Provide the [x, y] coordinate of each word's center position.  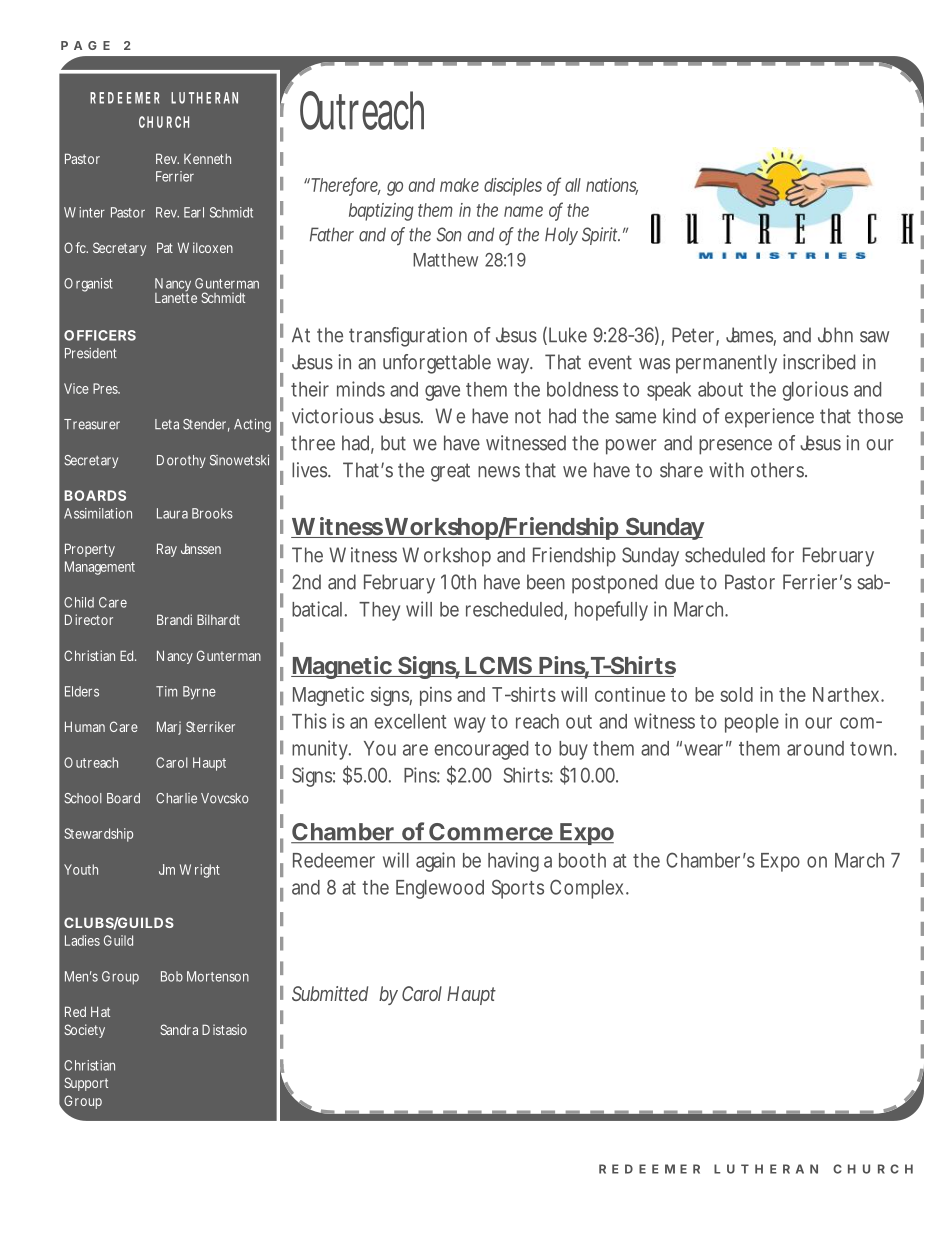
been [546, 582]
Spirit [601, 236]
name [523, 211]
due [679, 582]
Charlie [176, 798]
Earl [194, 212]
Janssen [201, 549]
